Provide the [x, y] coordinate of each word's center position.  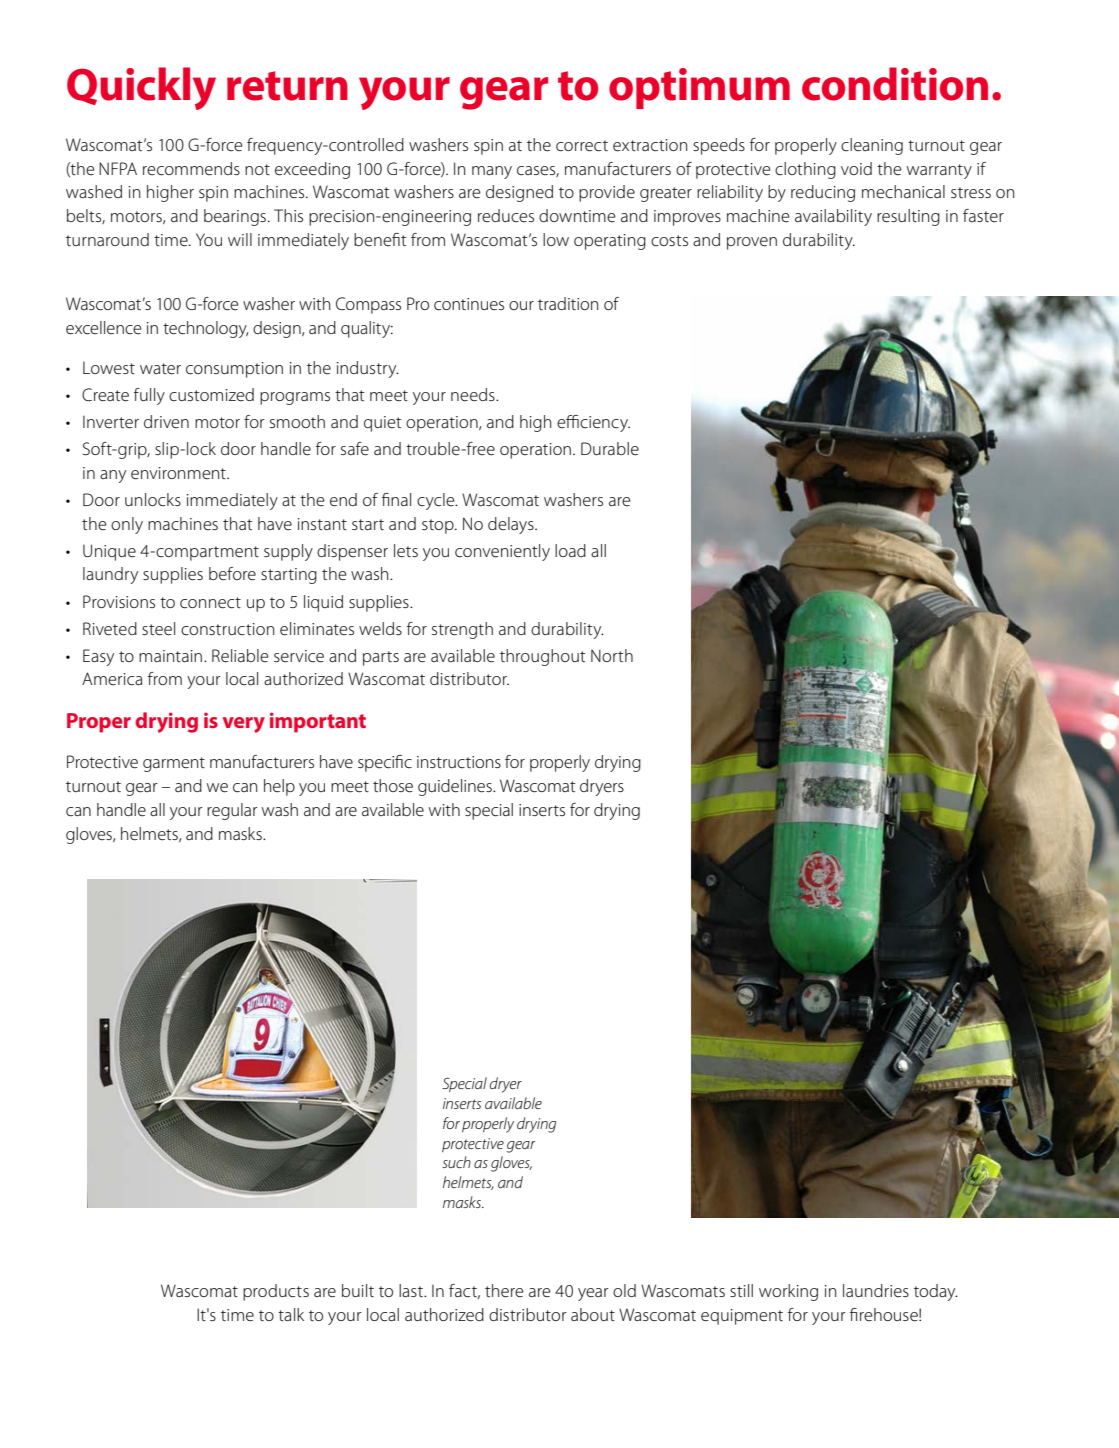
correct [582, 146]
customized [211, 394]
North [612, 655]
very [244, 725]
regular [232, 811]
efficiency [593, 423]
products [276, 1292]
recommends [191, 169]
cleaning [872, 146]
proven [752, 243]
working [788, 1292]
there [504, 1291]
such [456, 1162]
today [936, 1292]
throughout [543, 657]
